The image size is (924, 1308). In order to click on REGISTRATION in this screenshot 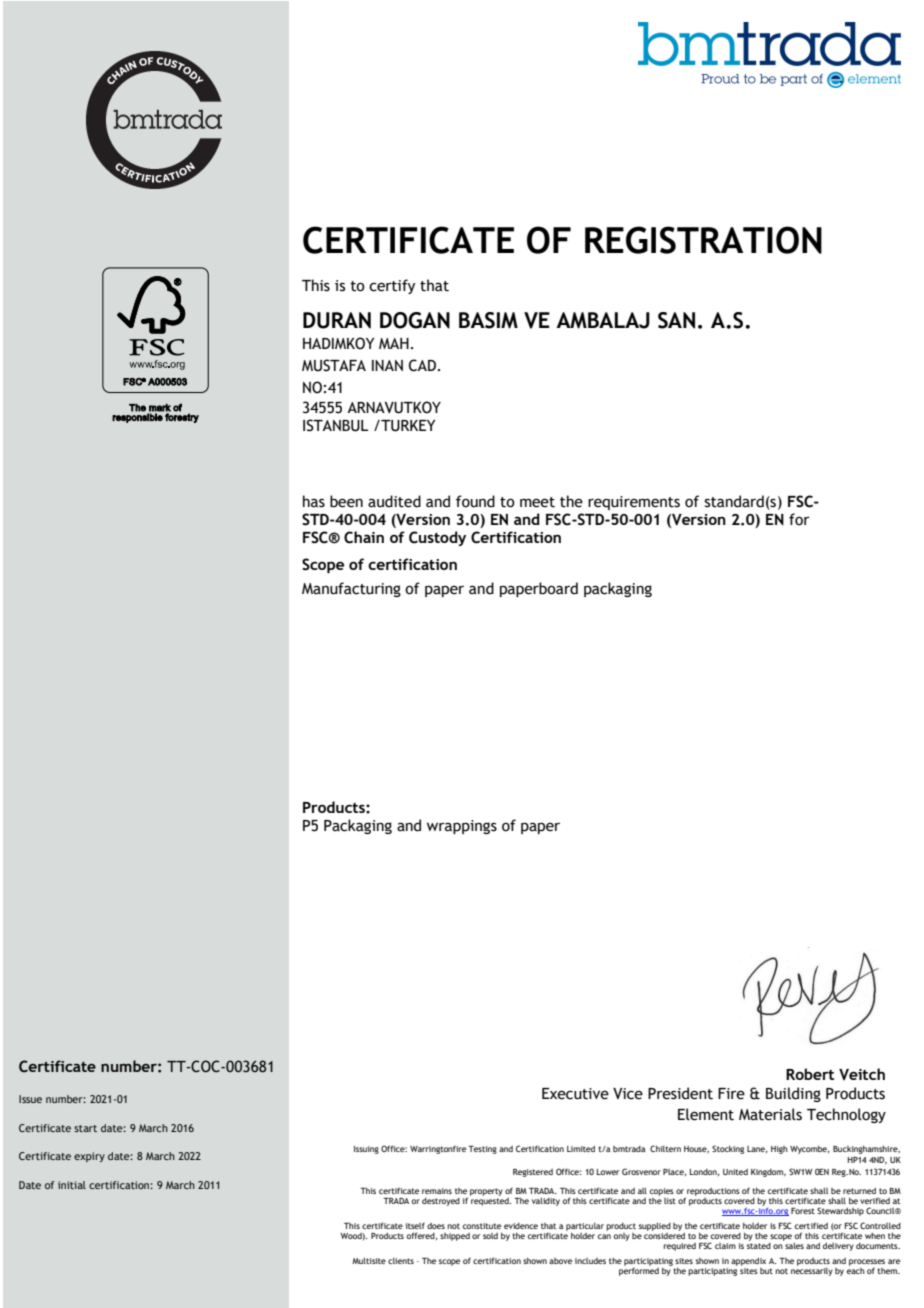, I will do `click(703, 240)`.
